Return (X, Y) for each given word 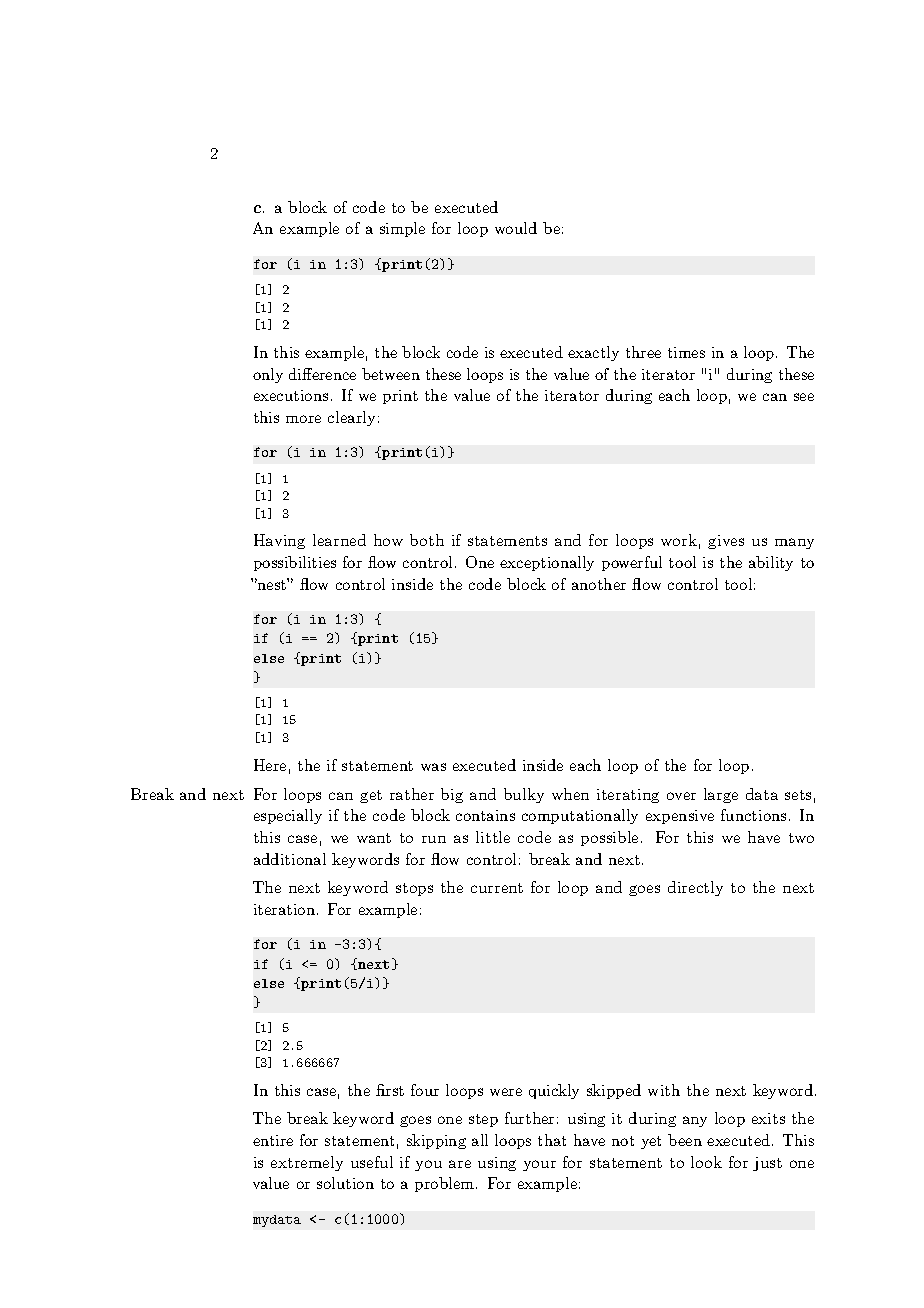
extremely (307, 1163)
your (539, 1165)
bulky (524, 795)
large (721, 795)
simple (402, 229)
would (516, 228)
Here (270, 765)
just (767, 1164)
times (686, 352)
